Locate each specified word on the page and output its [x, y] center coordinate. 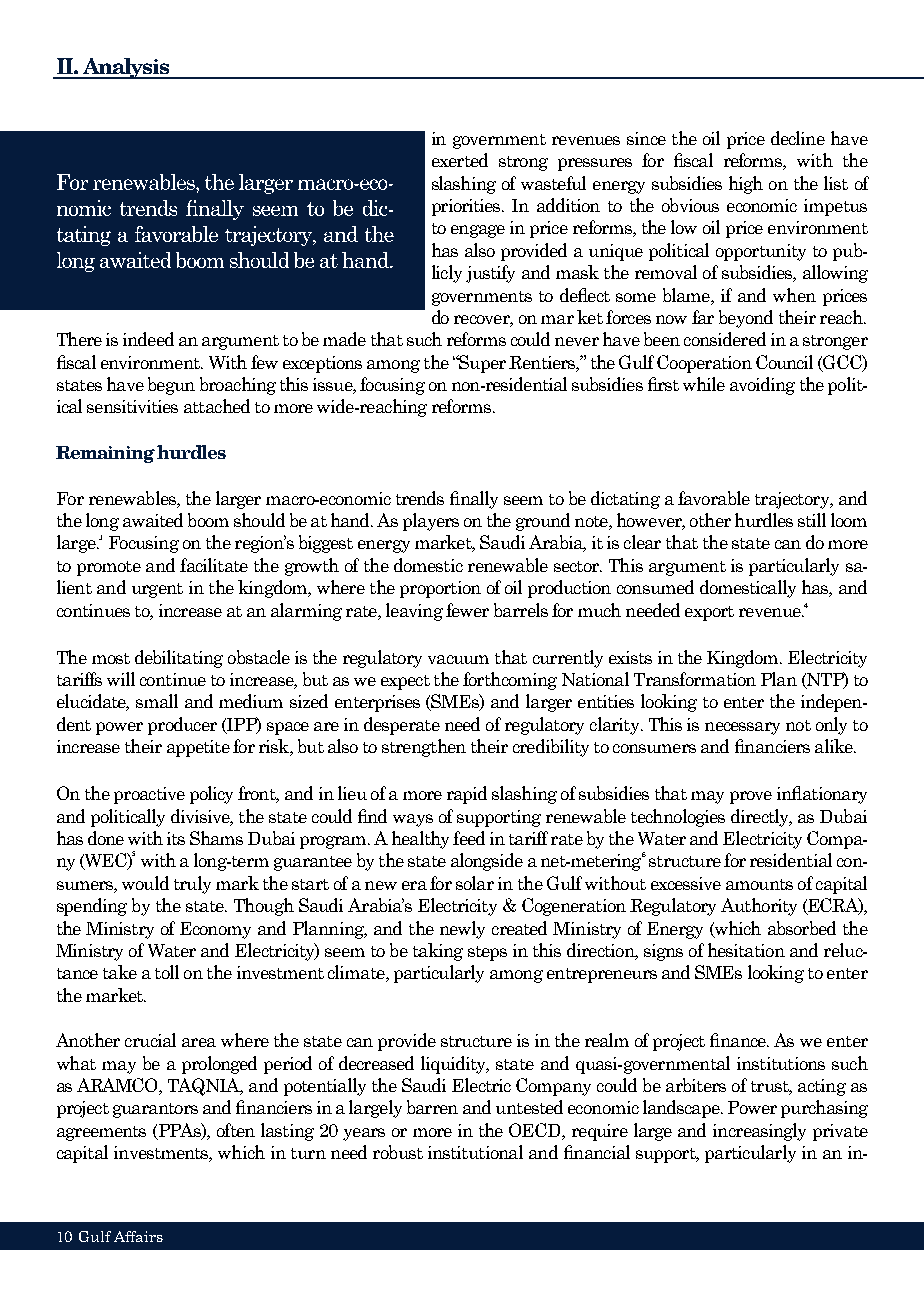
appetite [198, 748]
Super [481, 364]
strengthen [424, 748]
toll [167, 972]
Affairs [138, 1236]
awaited [153, 520]
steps [487, 953]
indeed [148, 339]
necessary [742, 728]
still [812, 520]
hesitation [746, 950]
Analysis [126, 68]
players [431, 522]
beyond [746, 319]
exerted [460, 160]
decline [798, 138]
